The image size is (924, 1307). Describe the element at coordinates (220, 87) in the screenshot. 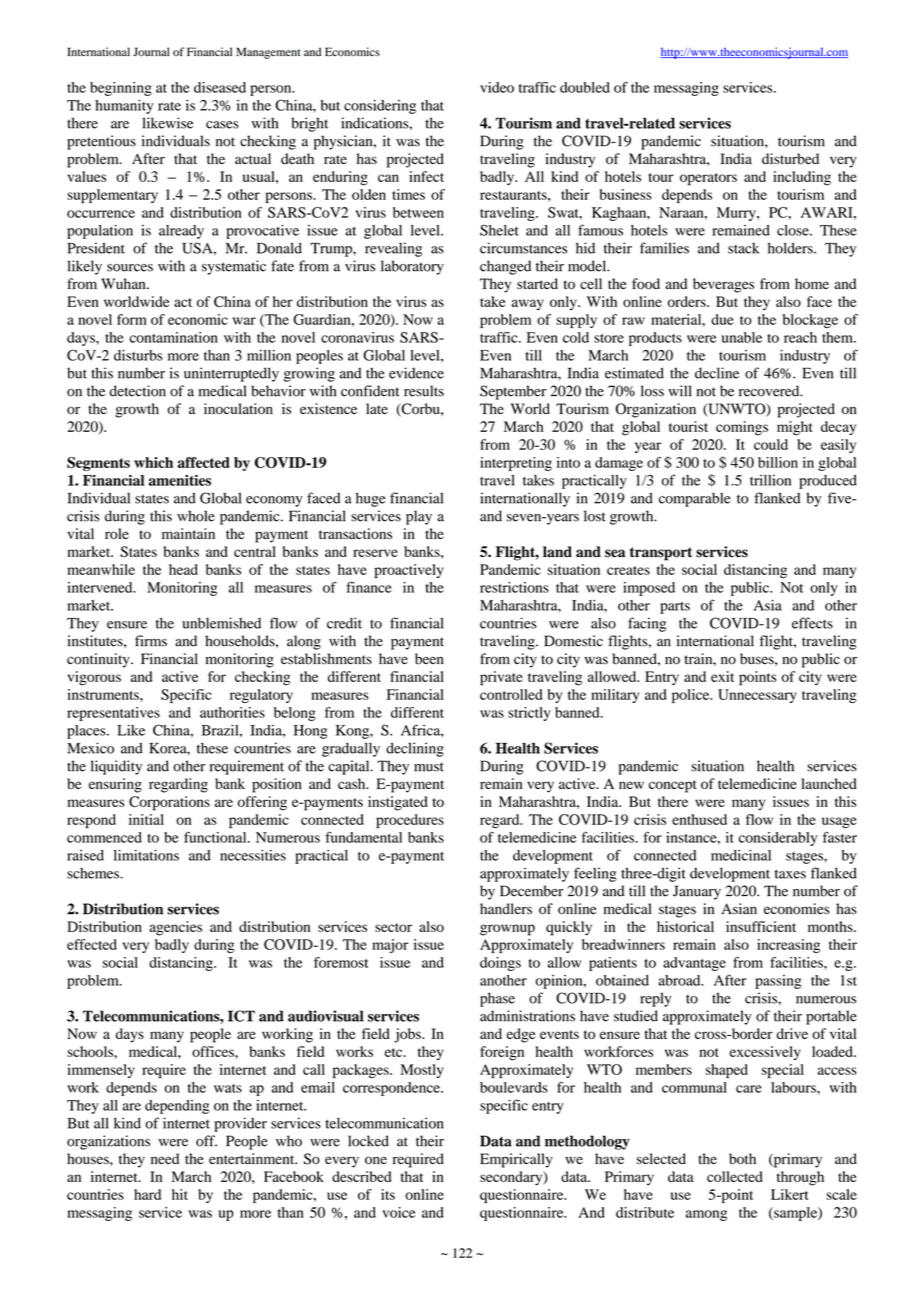

I see `diseased` at that location.
